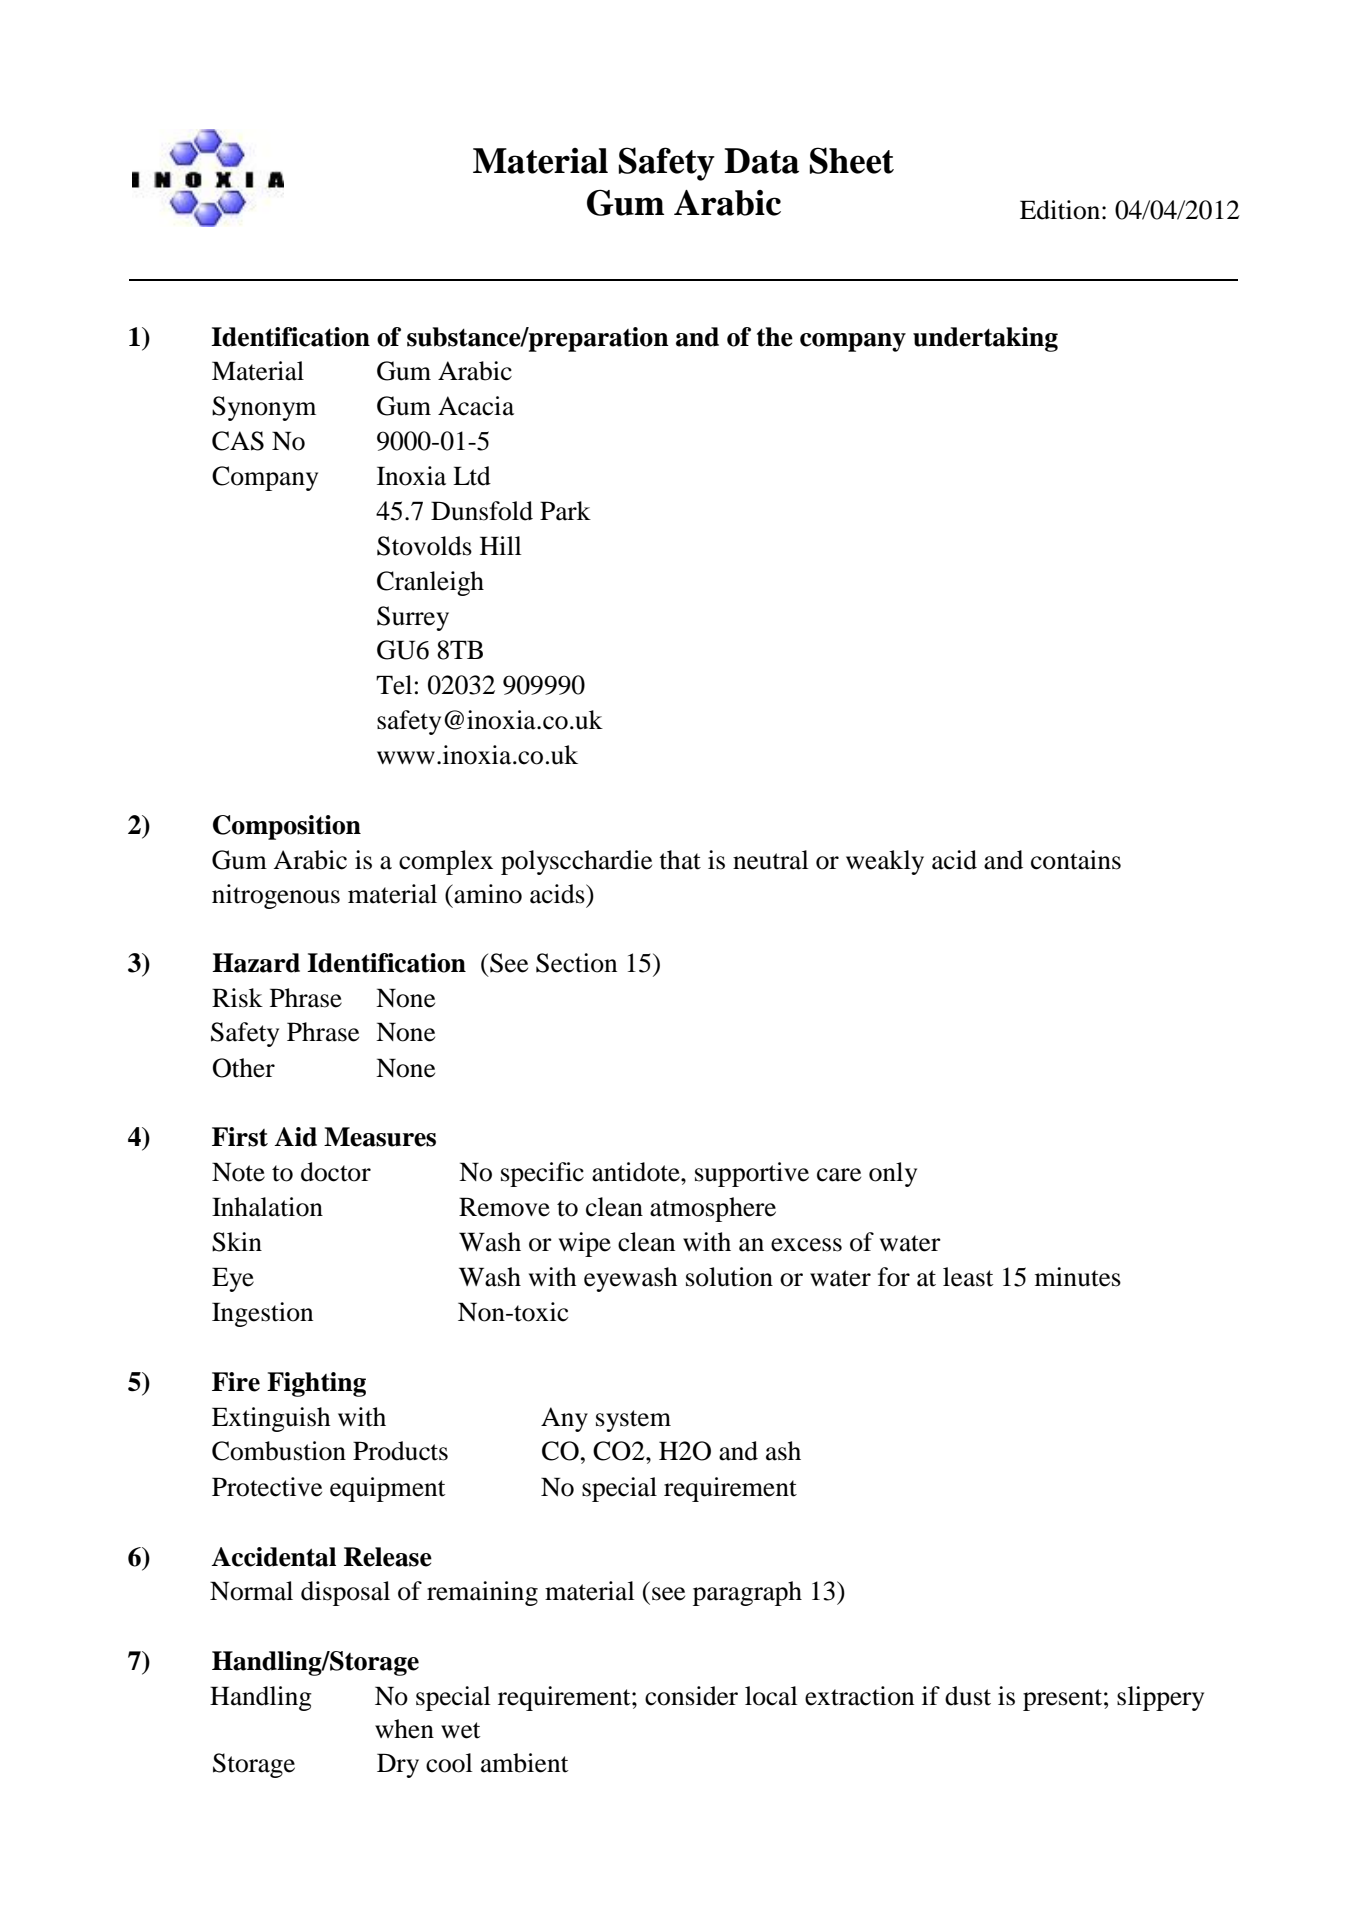  What do you see at coordinates (691, 1696) in the image?
I see `consider` at bounding box center [691, 1696].
